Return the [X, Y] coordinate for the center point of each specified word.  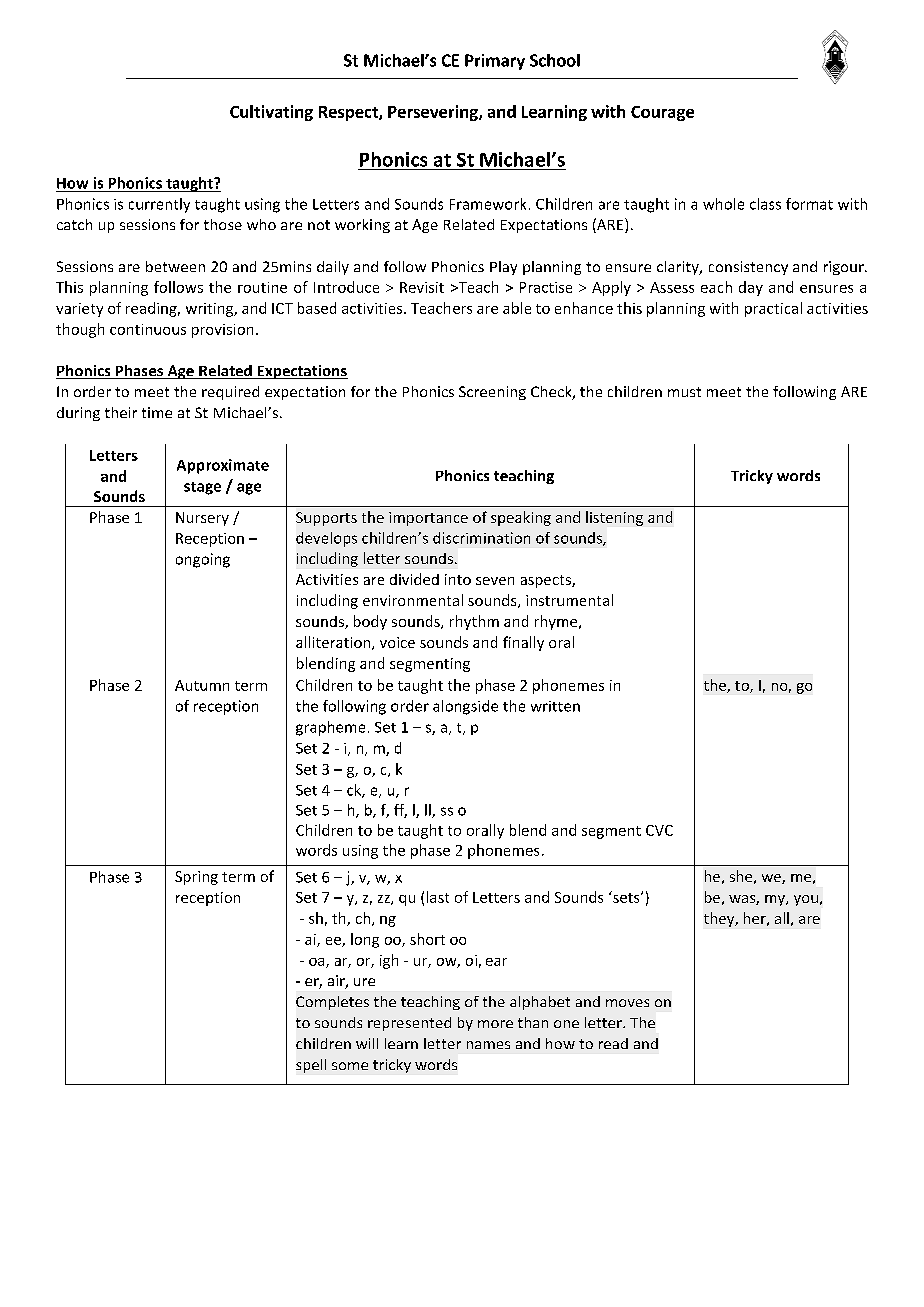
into [458, 579]
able [517, 308]
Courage [662, 113]
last [438, 897]
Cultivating [271, 113]
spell [311, 1066]
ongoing [203, 560]
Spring [196, 878]
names [488, 1045]
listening [614, 518]
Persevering [434, 113]
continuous [148, 329]
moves [627, 1003]
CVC [659, 830]
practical [773, 309]
